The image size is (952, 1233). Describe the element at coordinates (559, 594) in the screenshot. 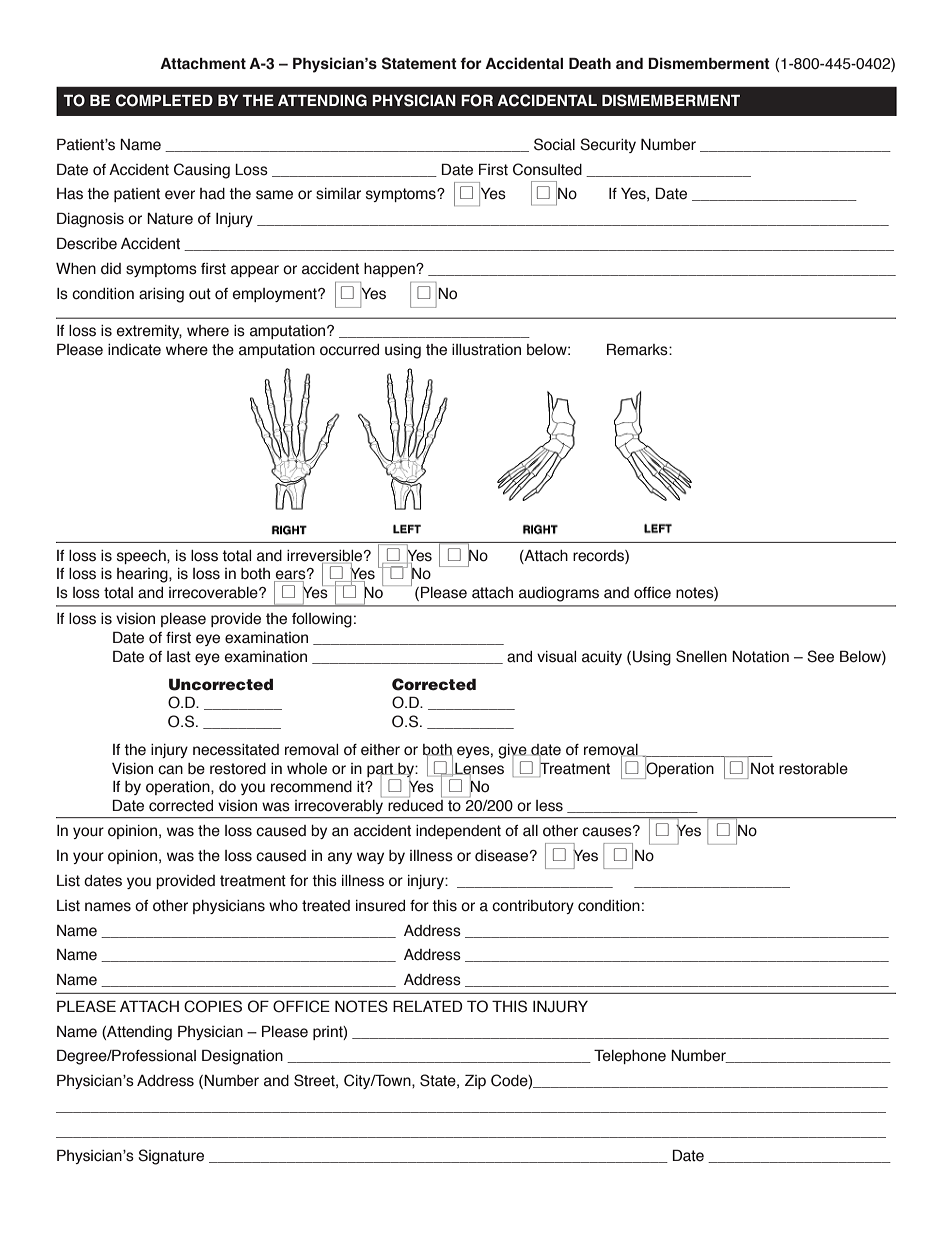

I see `audiograms` at that location.
